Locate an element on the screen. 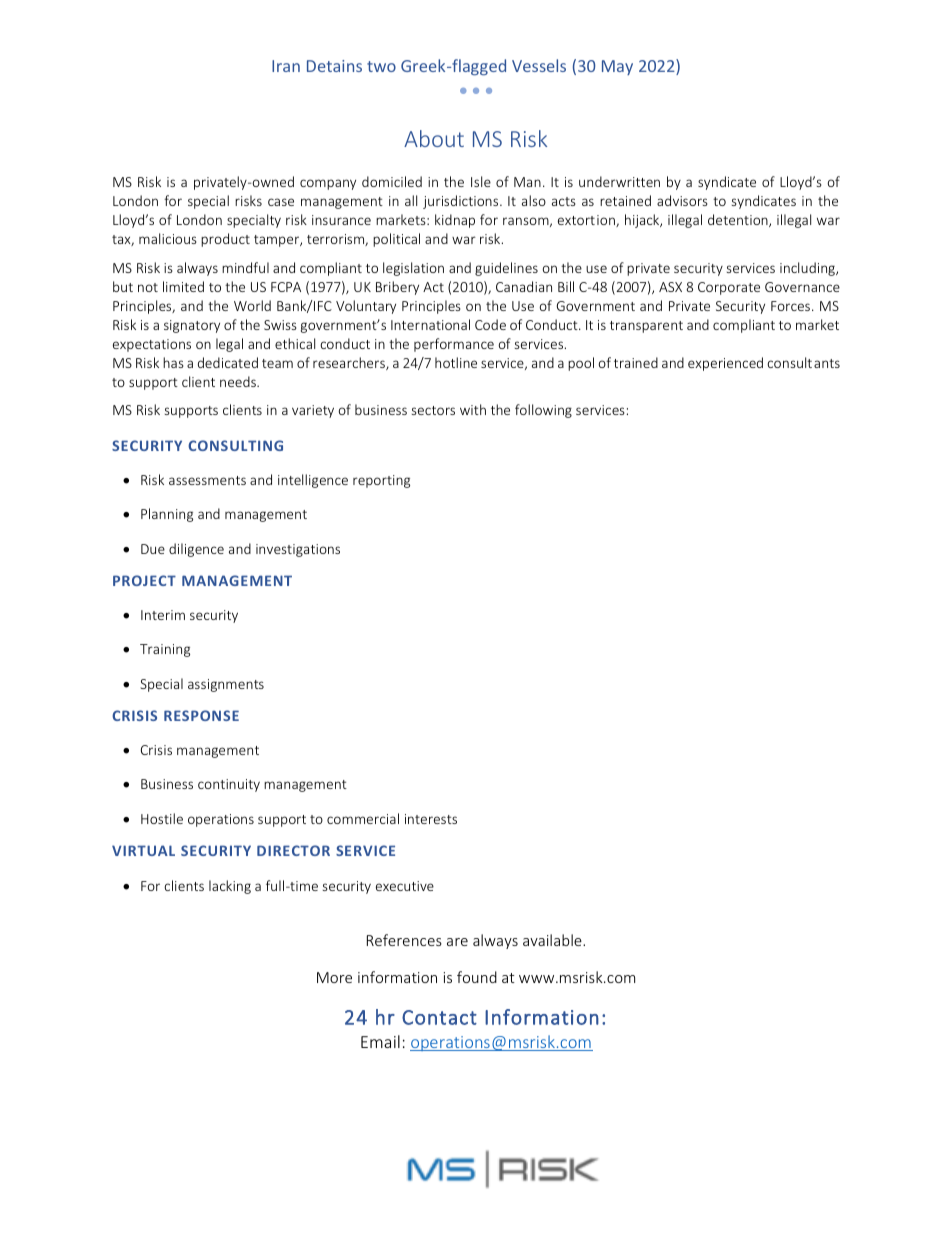 This screenshot has height=1233, width=952. More is located at coordinates (334, 977).
